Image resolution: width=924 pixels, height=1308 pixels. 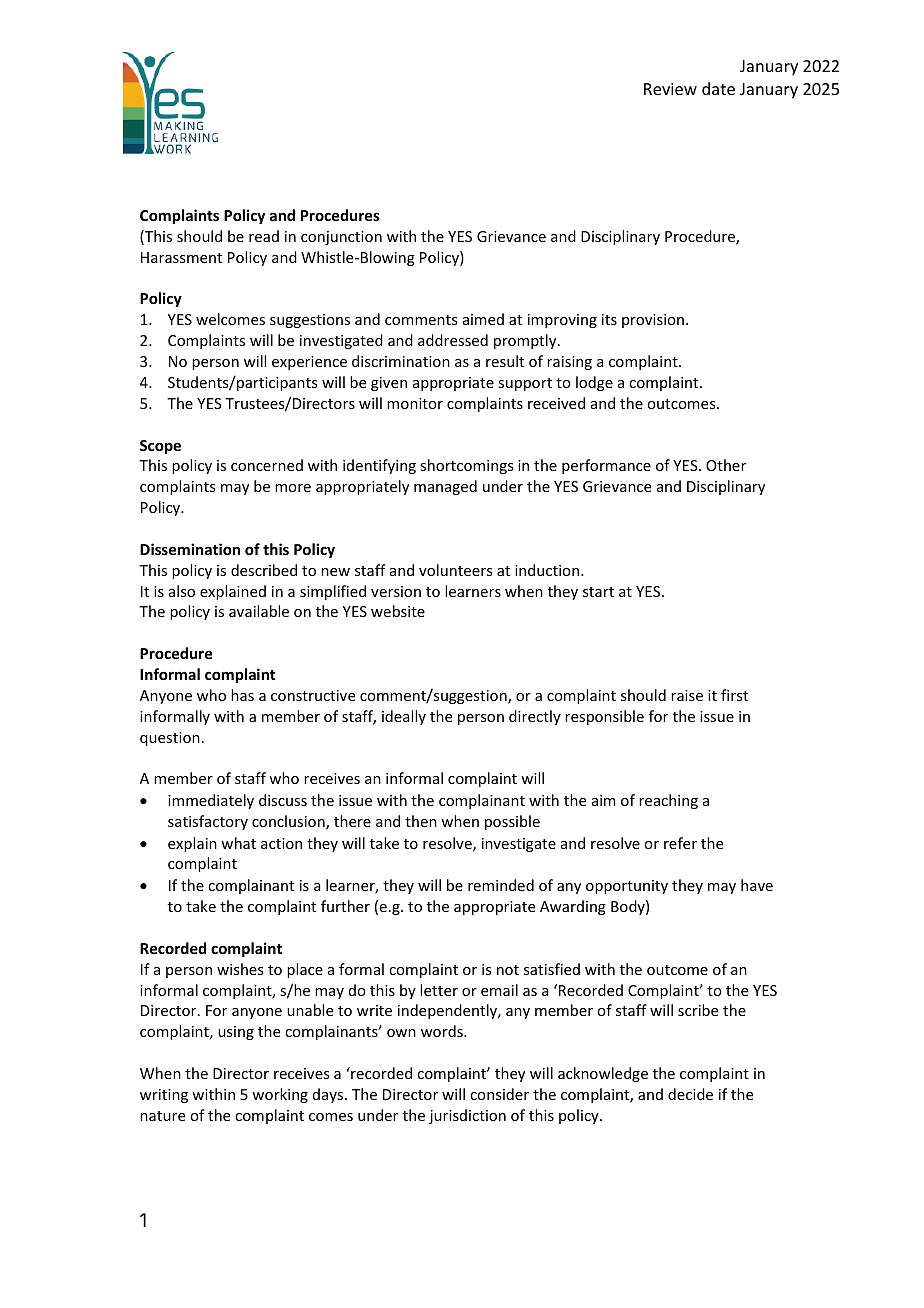 What do you see at coordinates (280, 1095) in the screenshot?
I see `working` at bounding box center [280, 1095].
